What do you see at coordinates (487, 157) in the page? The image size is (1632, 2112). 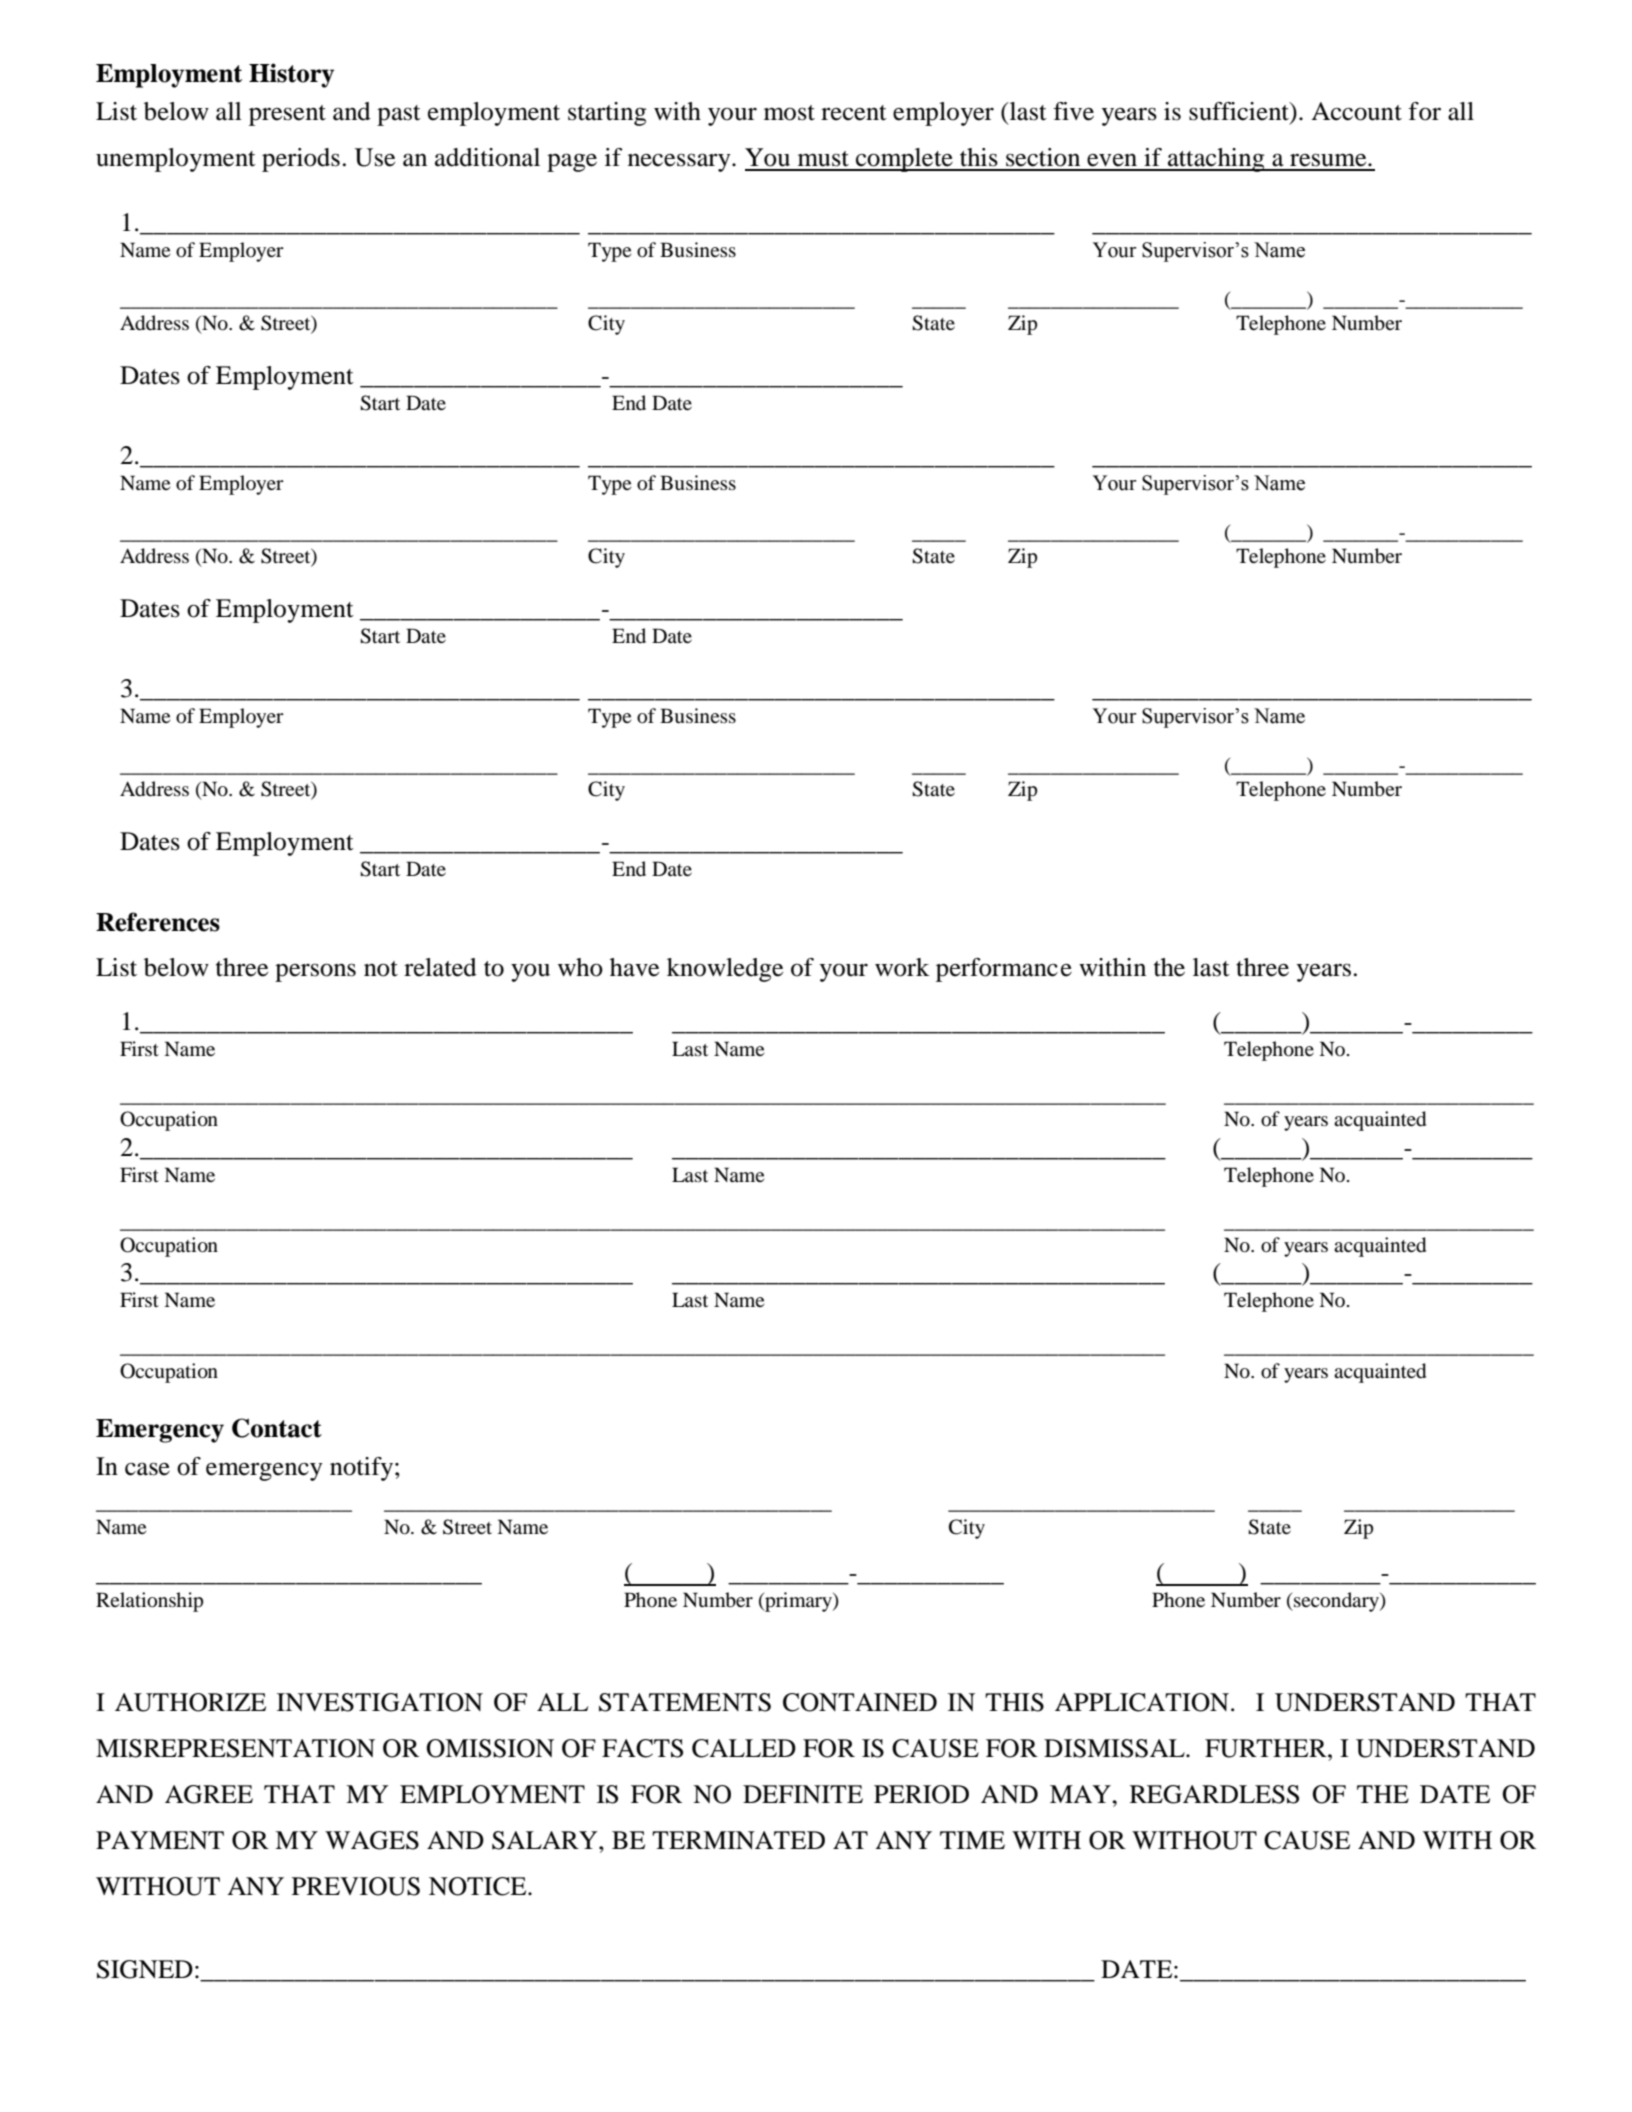 I see `additional` at bounding box center [487, 157].
